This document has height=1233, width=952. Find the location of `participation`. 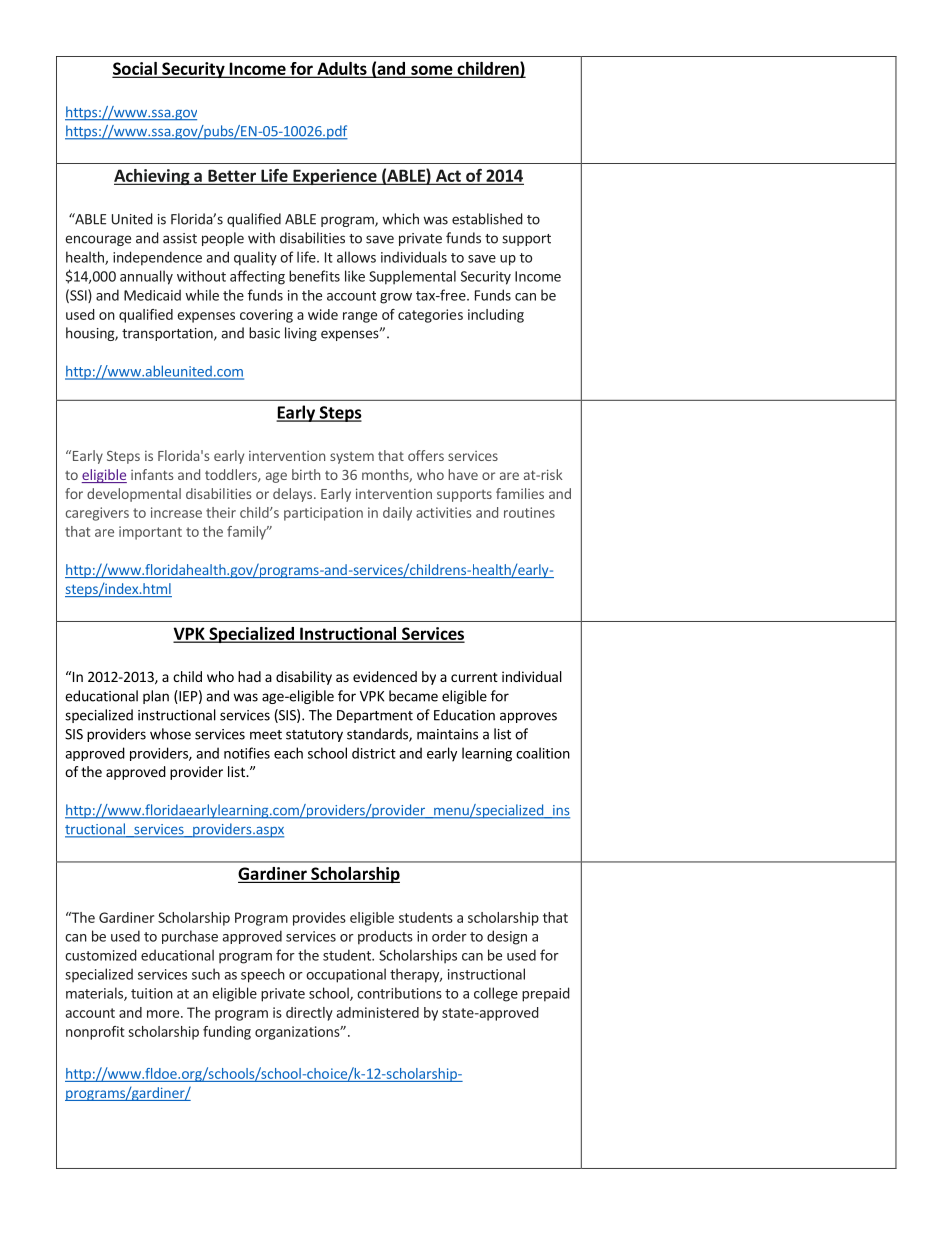

participation is located at coordinates (323, 514).
